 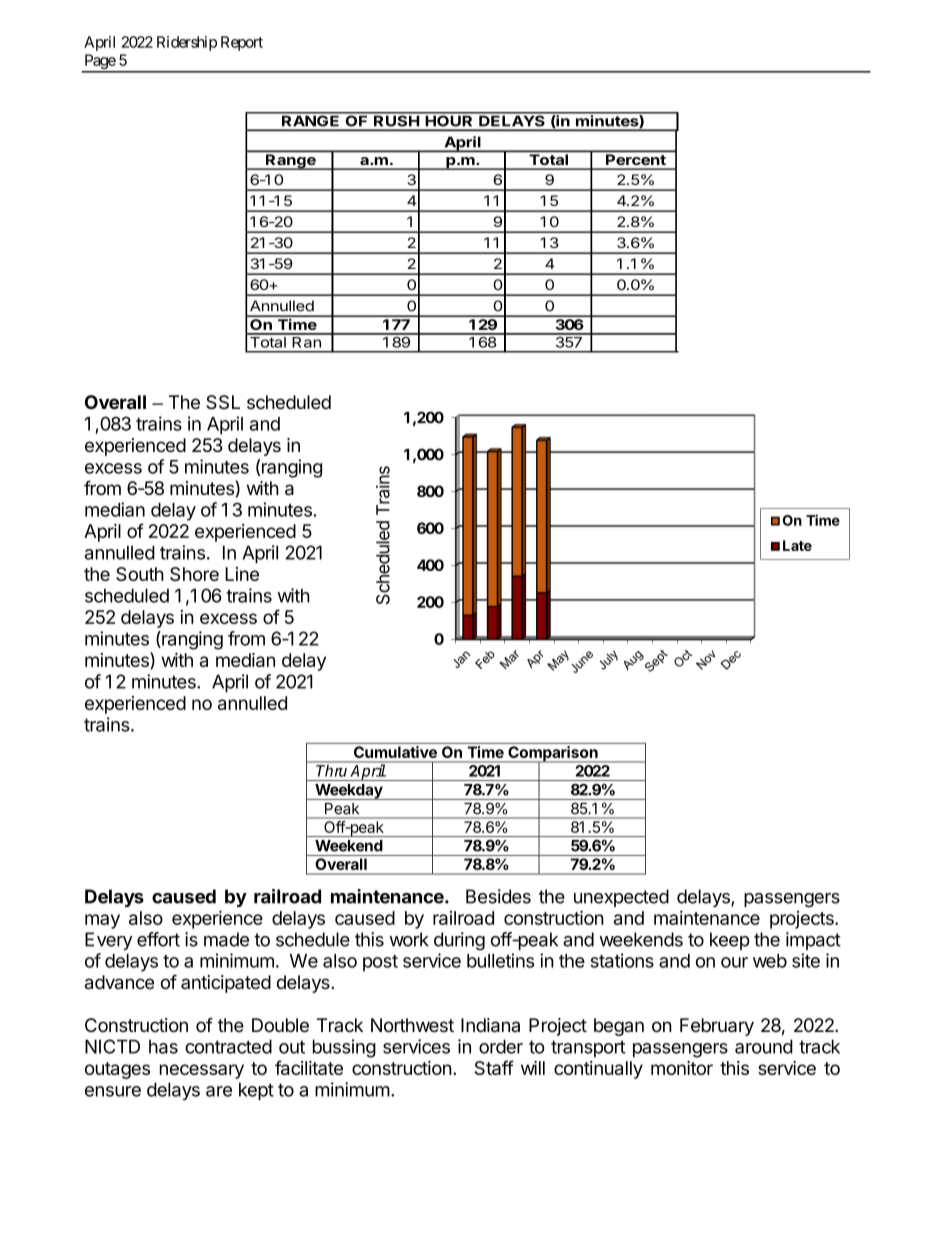 I want to click on Line, so click(x=242, y=574).
